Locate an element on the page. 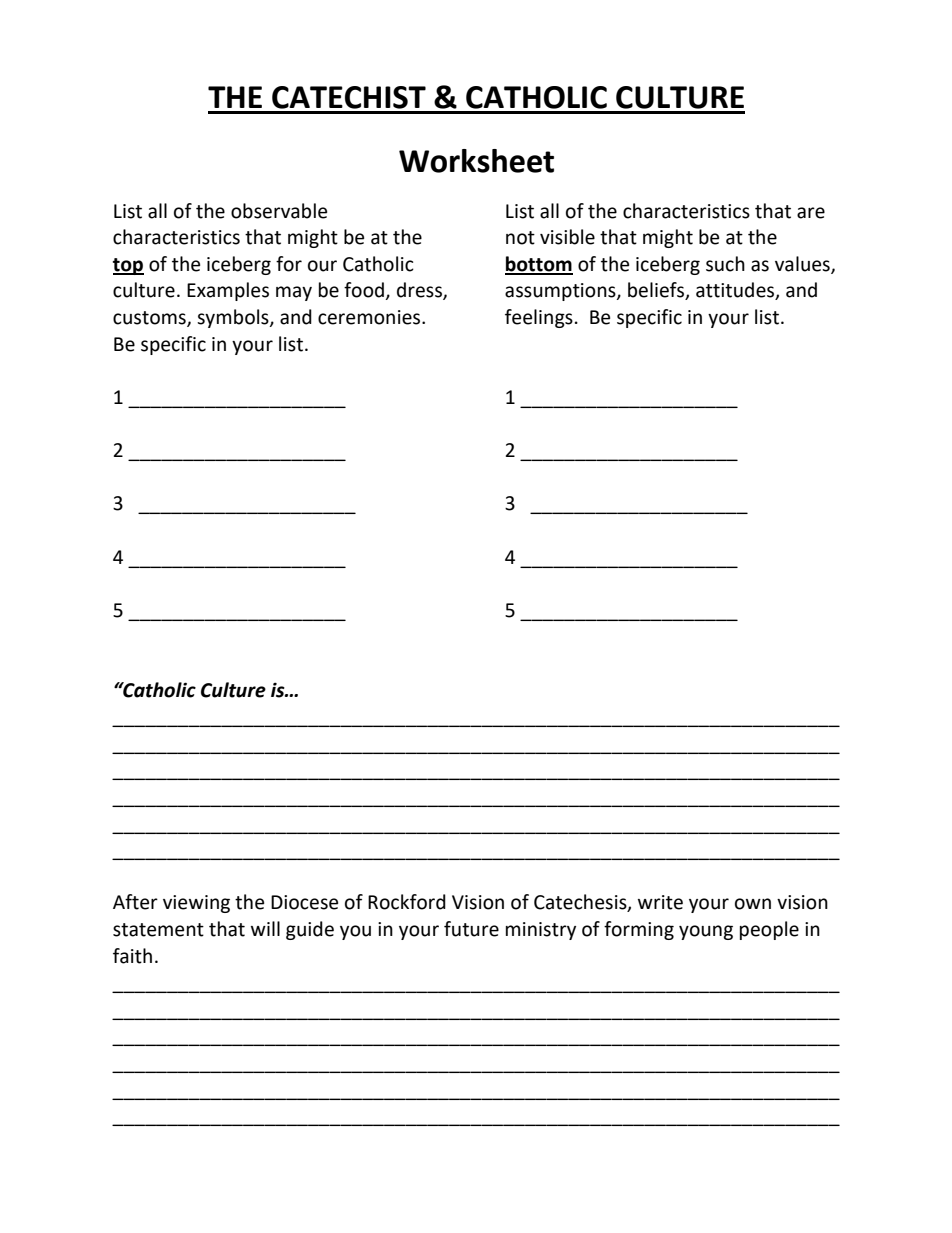  Worksheet is located at coordinates (476, 161).
